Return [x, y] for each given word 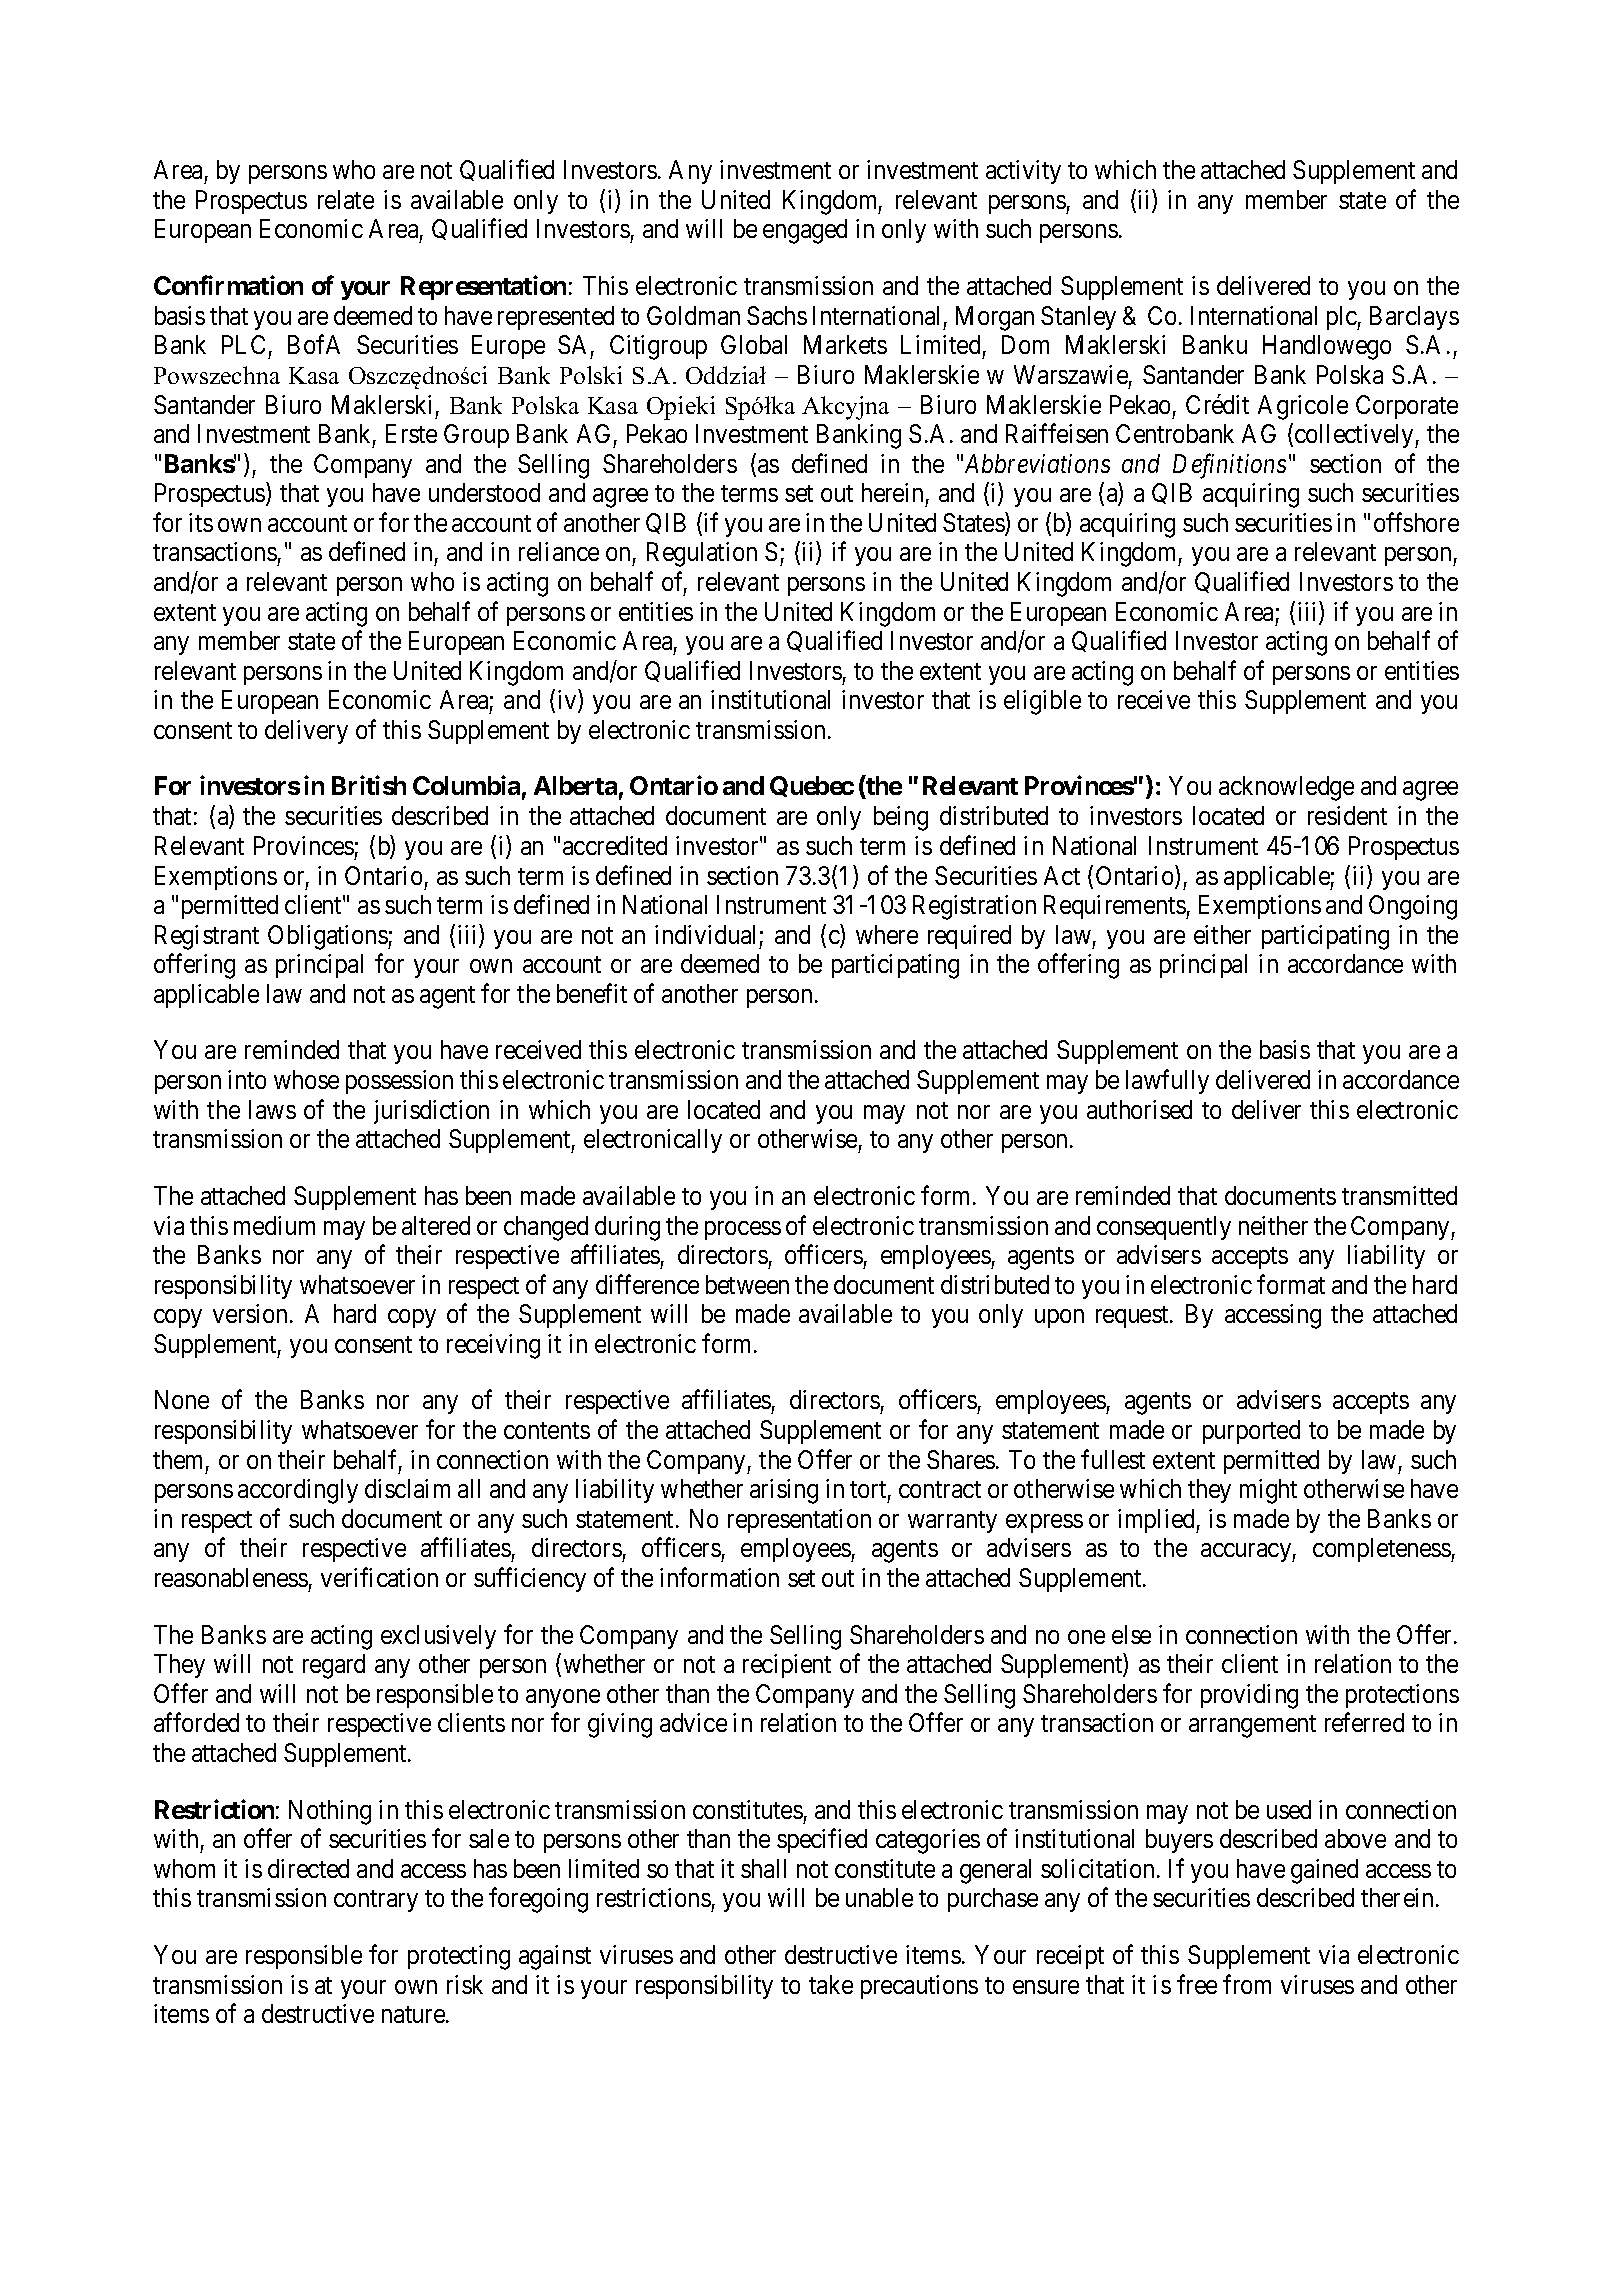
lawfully [1167, 1081]
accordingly [298, 1491]
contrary [376, 1901]
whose [306, 1079]
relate [346, 199]
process [743, 1230]
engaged [805, 231]
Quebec [812, 786]
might [1268, 1491]
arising [784, 1491]
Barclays [1414, 318]
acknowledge [1286, 788]
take [831, 1984]
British [369, 785]
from [1247, 1984]
